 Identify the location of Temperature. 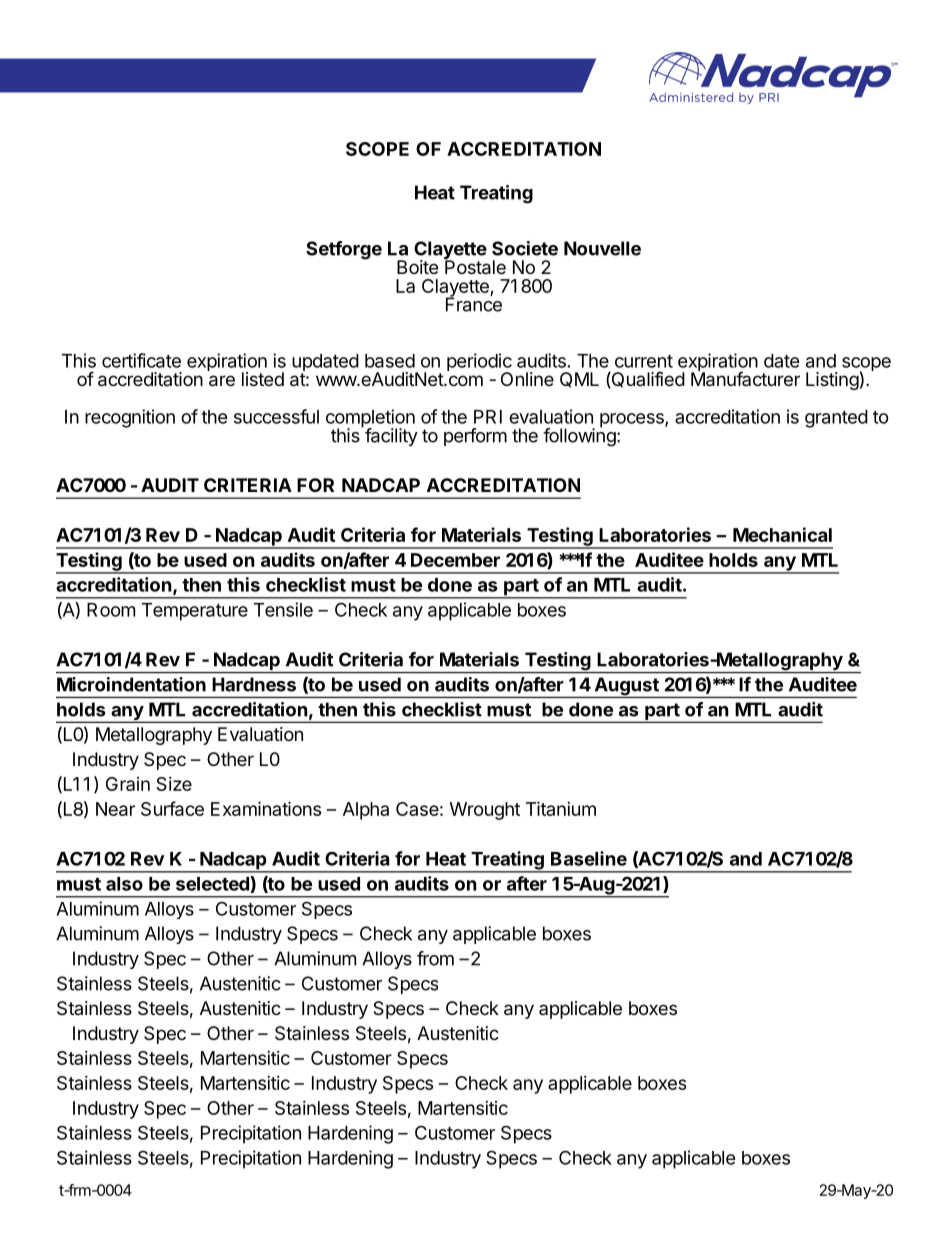
(195, 612).
